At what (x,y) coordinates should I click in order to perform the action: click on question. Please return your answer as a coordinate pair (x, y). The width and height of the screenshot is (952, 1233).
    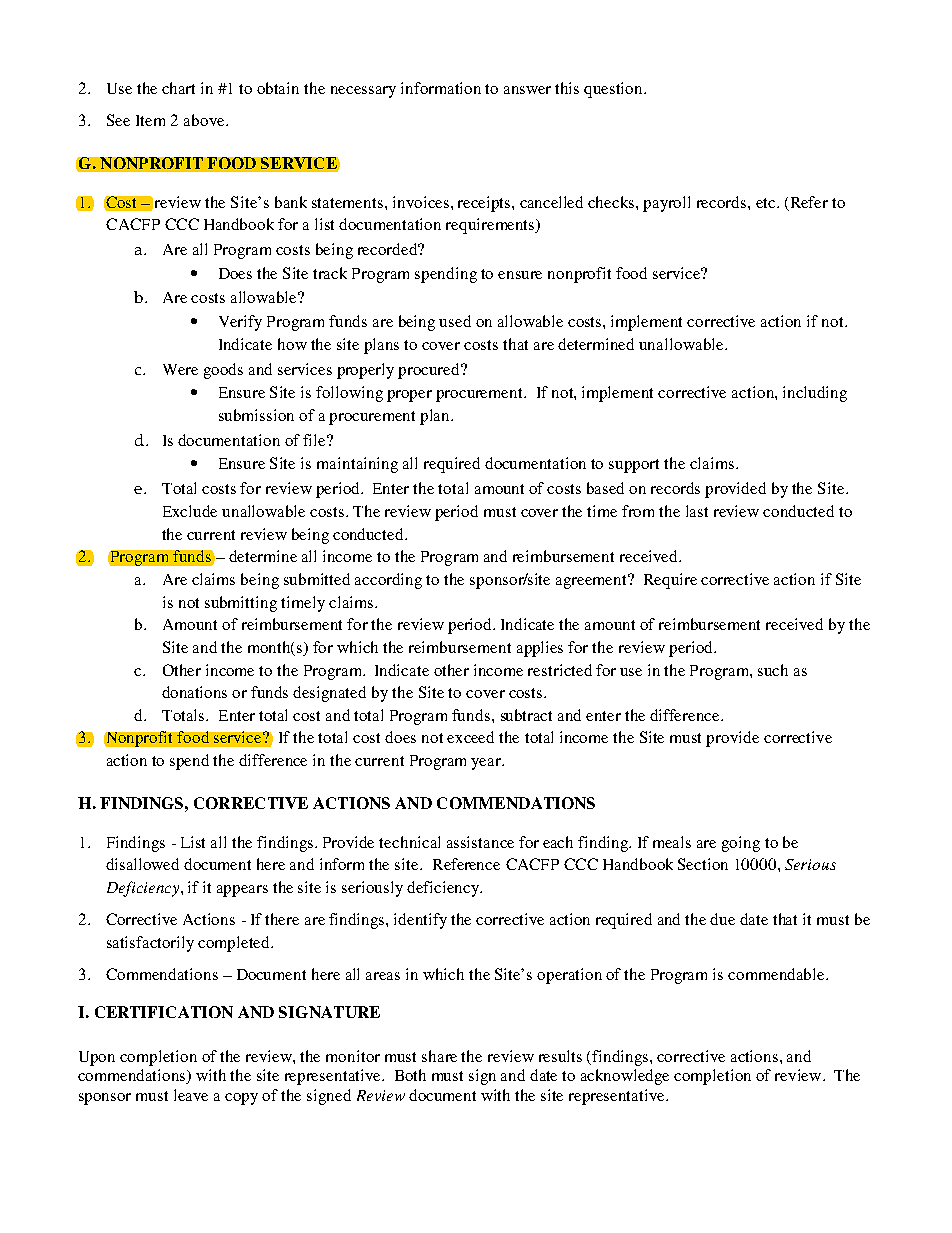
    Looking at the image, I should click on (614, 90).
